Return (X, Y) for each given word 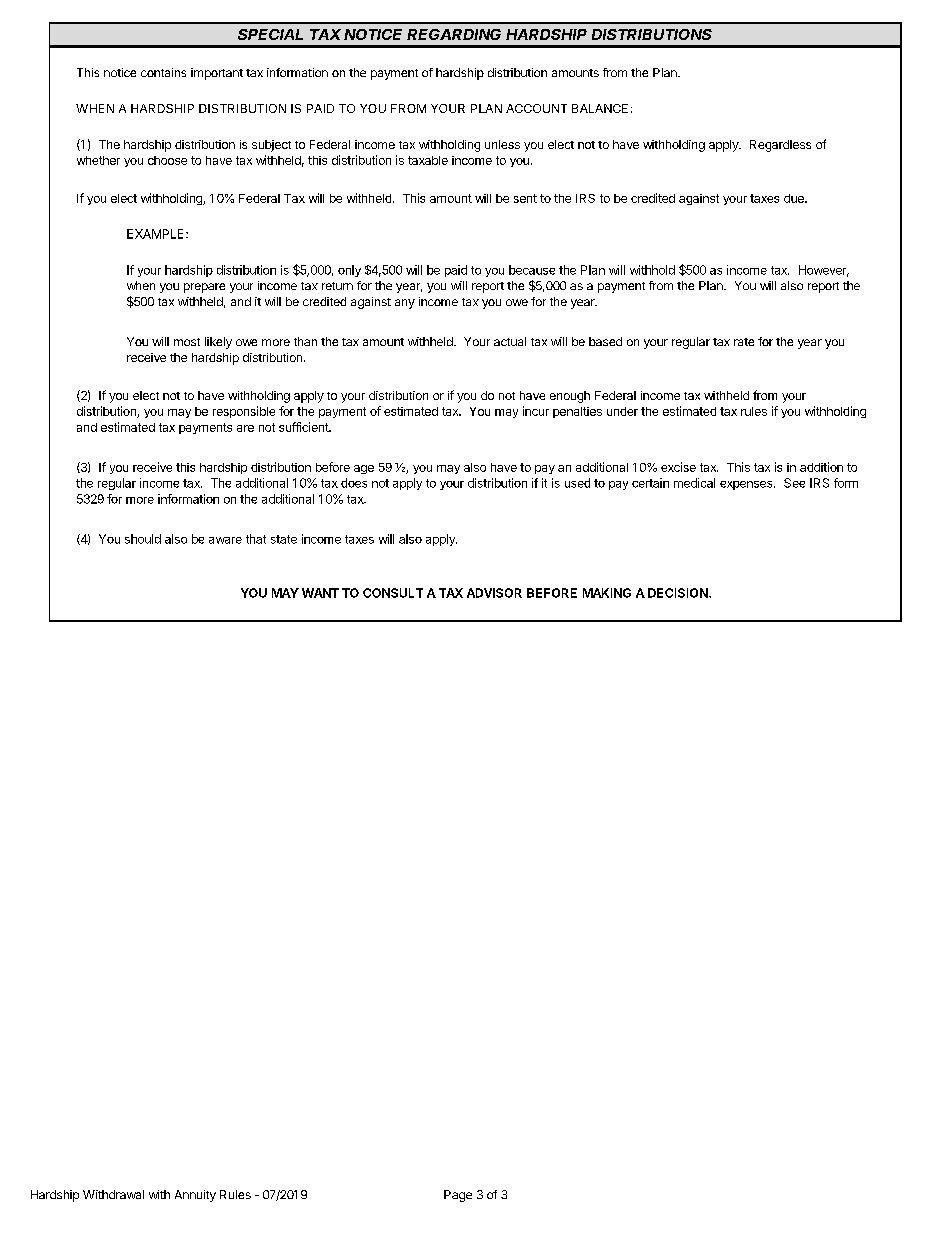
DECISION (679, 593)
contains (163, 72)
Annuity (195, 1196)
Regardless (780, 146)
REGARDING (454, 34)
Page (458, 1196)
